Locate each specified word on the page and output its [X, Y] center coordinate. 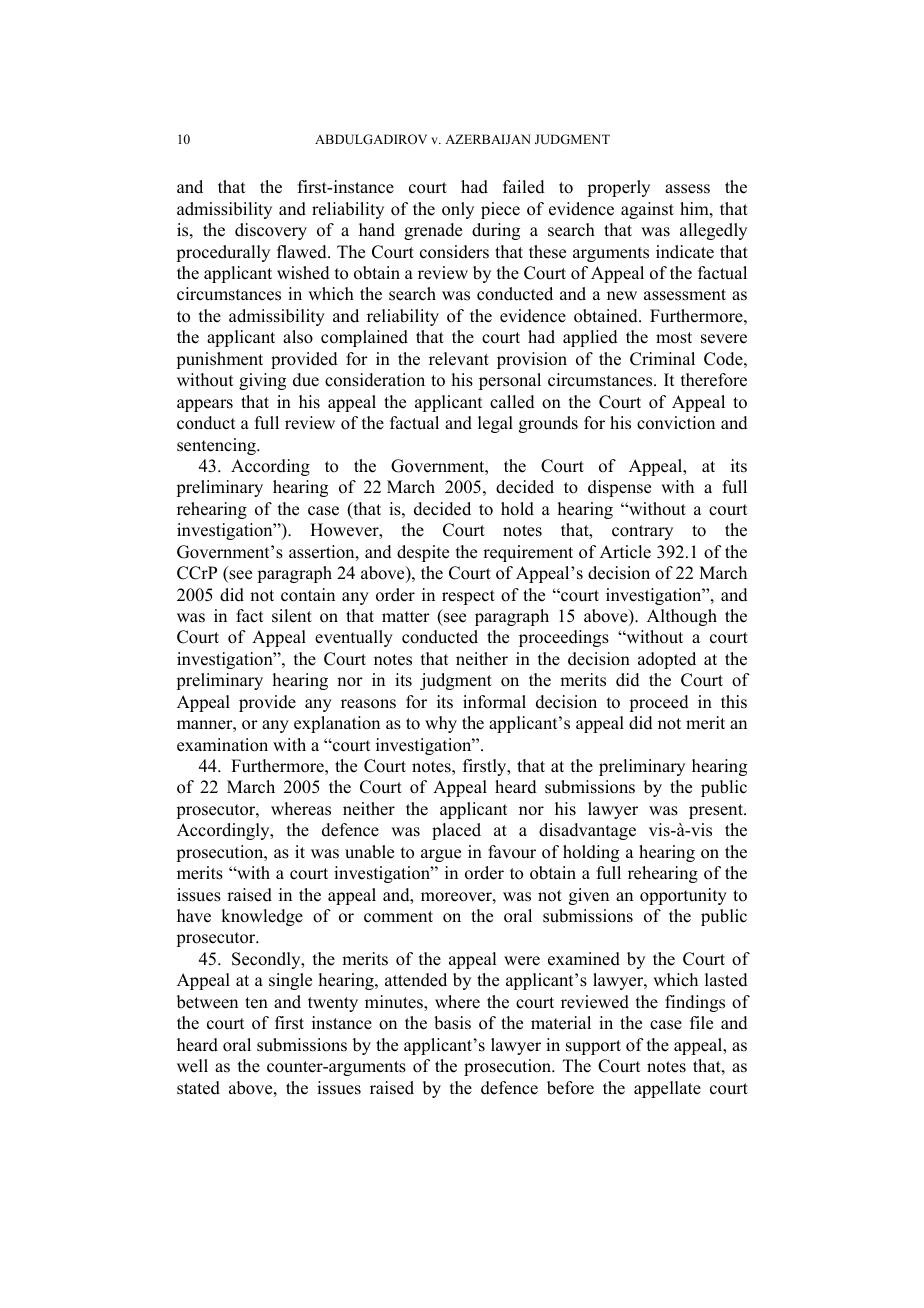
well [192, 1066]
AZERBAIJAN [488, 139]
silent [292, 616]
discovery [271, 231]
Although [682, 617]
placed [456, 831]
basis [452, 1023]
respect [468, 597]
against [647, 210]
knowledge [262, 917]
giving [262, 381]
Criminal [662, 359]
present [717, 811]
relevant [459, 359]
